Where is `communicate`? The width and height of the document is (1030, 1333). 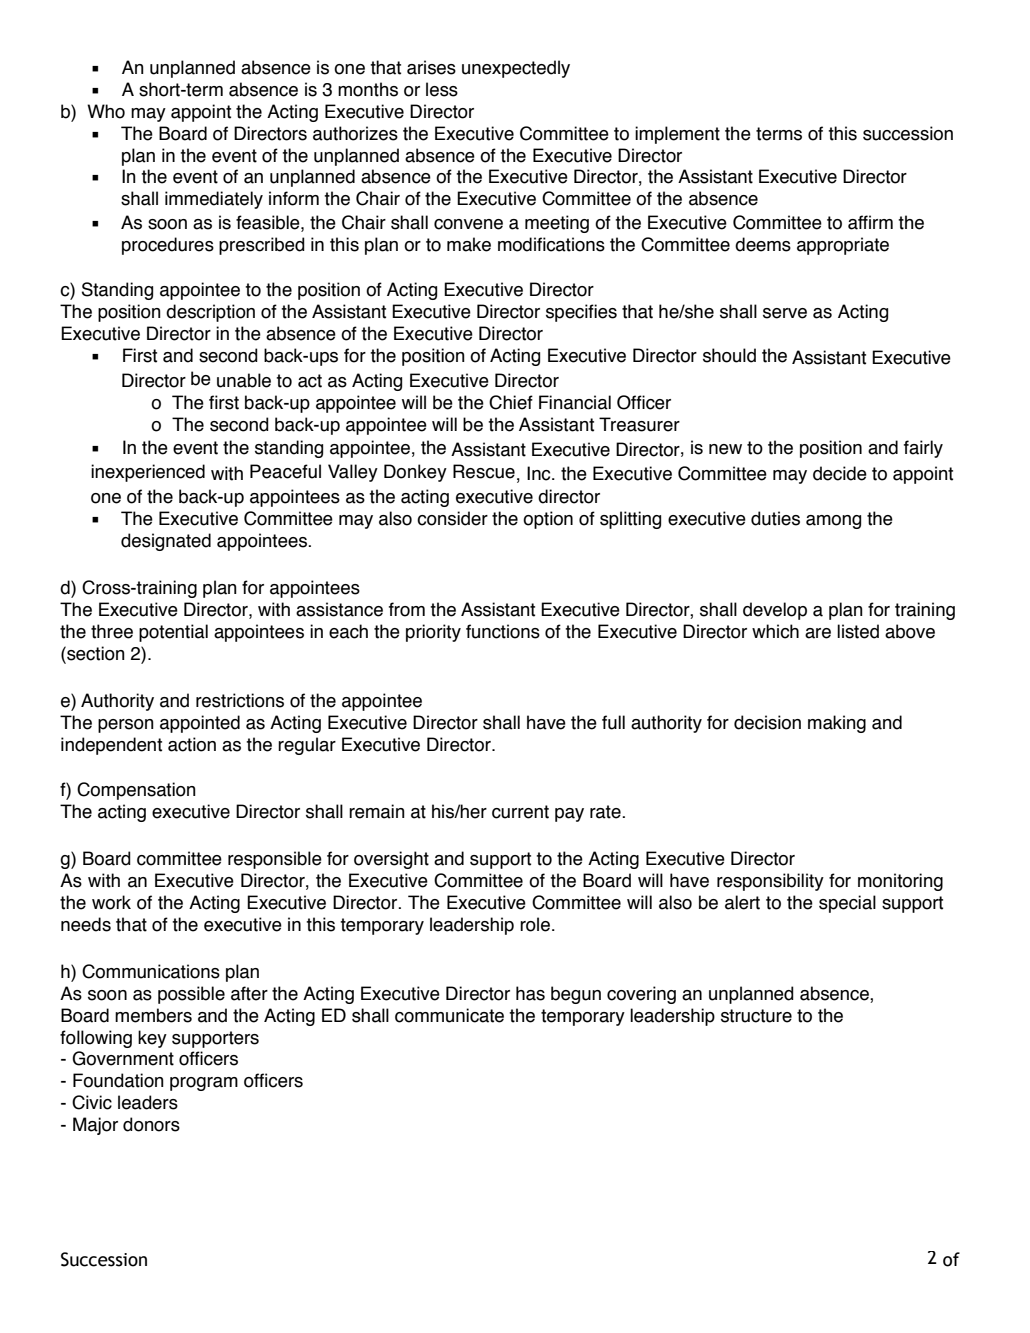 communicate is located at coordinates (449, 1015).
